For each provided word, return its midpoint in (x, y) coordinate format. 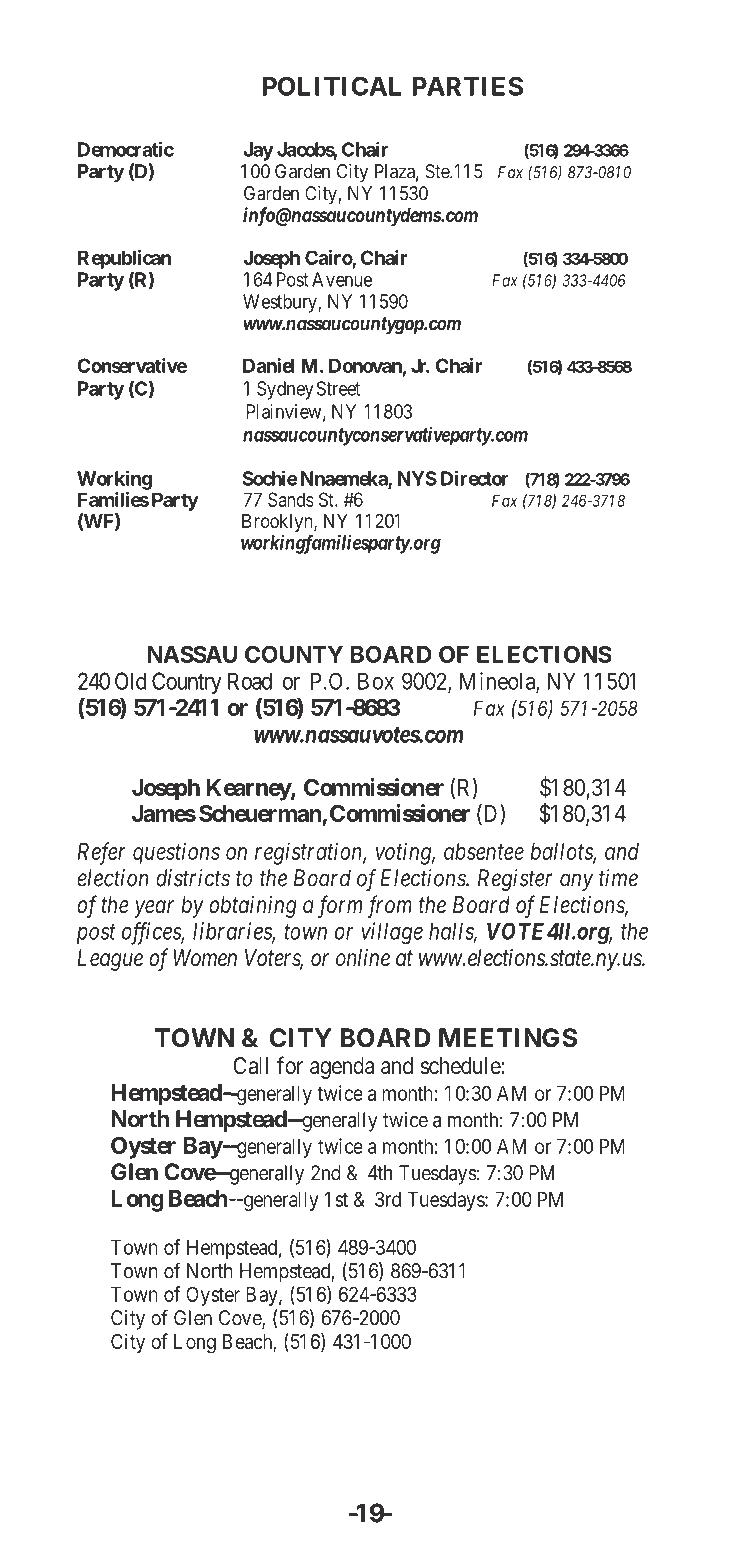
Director (475, 478)
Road (250, 681)
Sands (291, 499)
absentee (484, 851)
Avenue (342, 279)
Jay (258, 151)
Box (376, 681)
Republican (124, 259)
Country (187, 683)
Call (250, 1066)
